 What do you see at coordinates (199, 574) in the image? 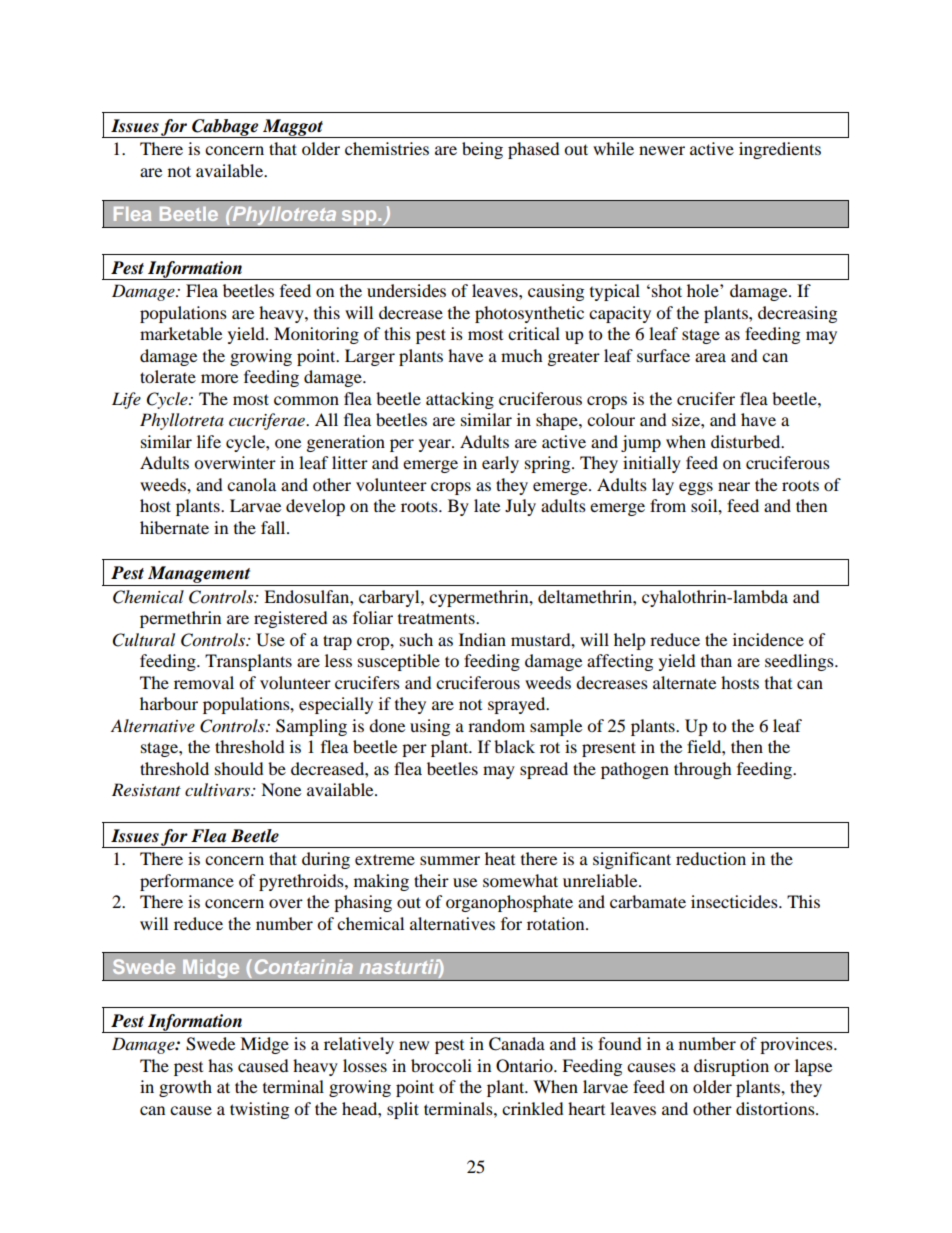
I see `Management` at bounding box center [199, 574].
